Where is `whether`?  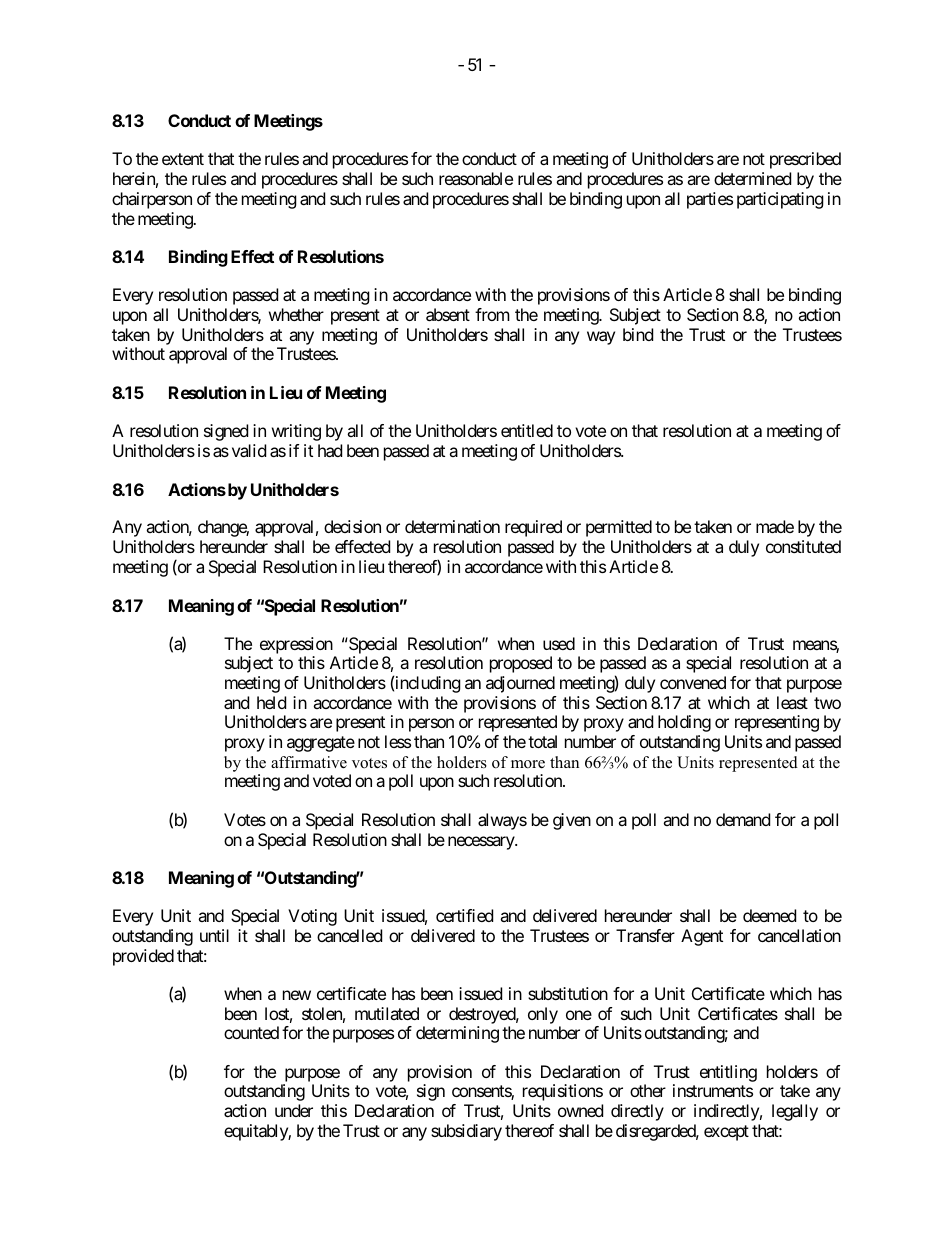
whether is located at coordinates (296, 314).
